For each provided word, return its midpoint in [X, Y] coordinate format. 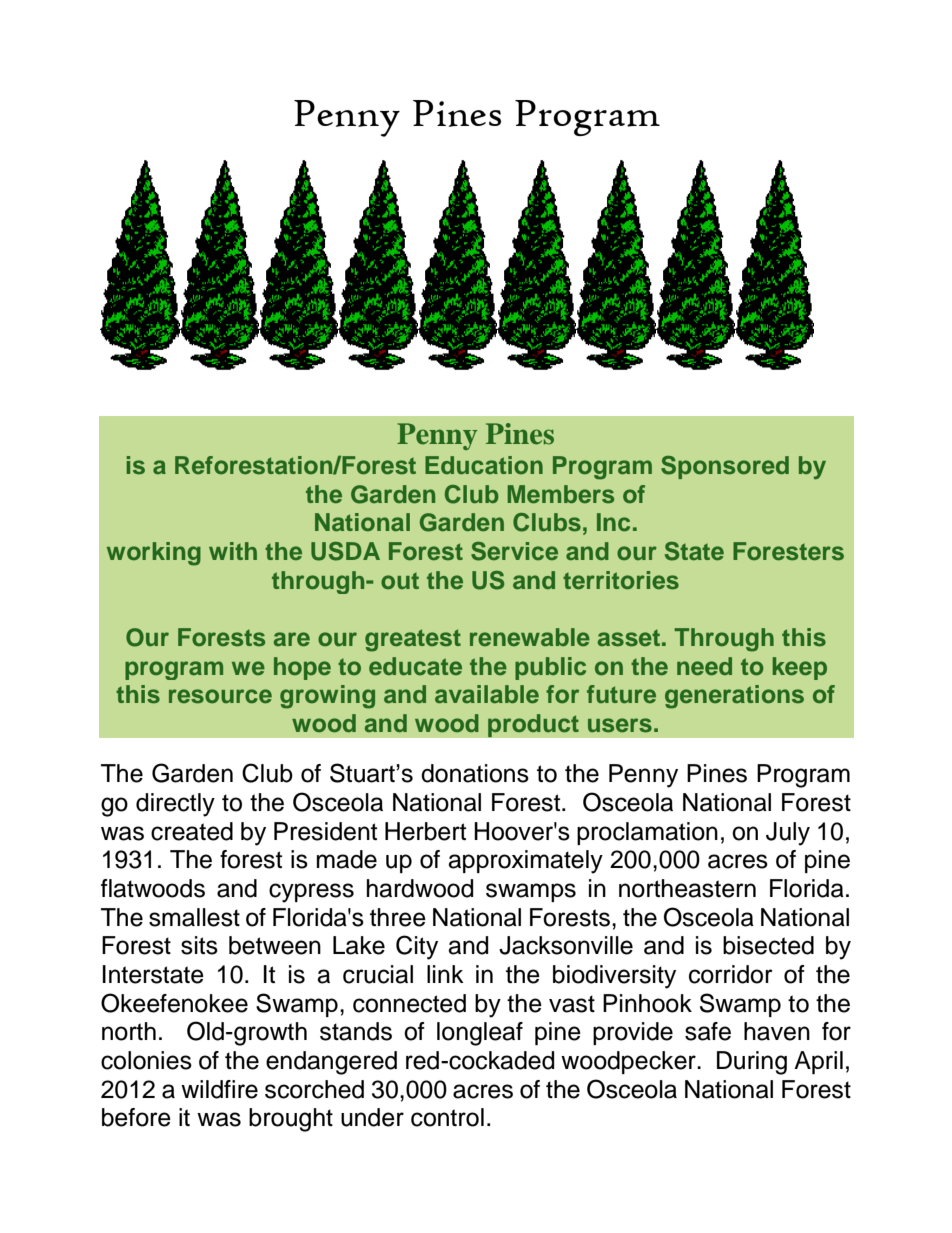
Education [484, 465]
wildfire [219, 1089]
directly [175, 805]
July [788, 834]
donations [475, 773]
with [233, 551]
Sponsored [725, 467]
